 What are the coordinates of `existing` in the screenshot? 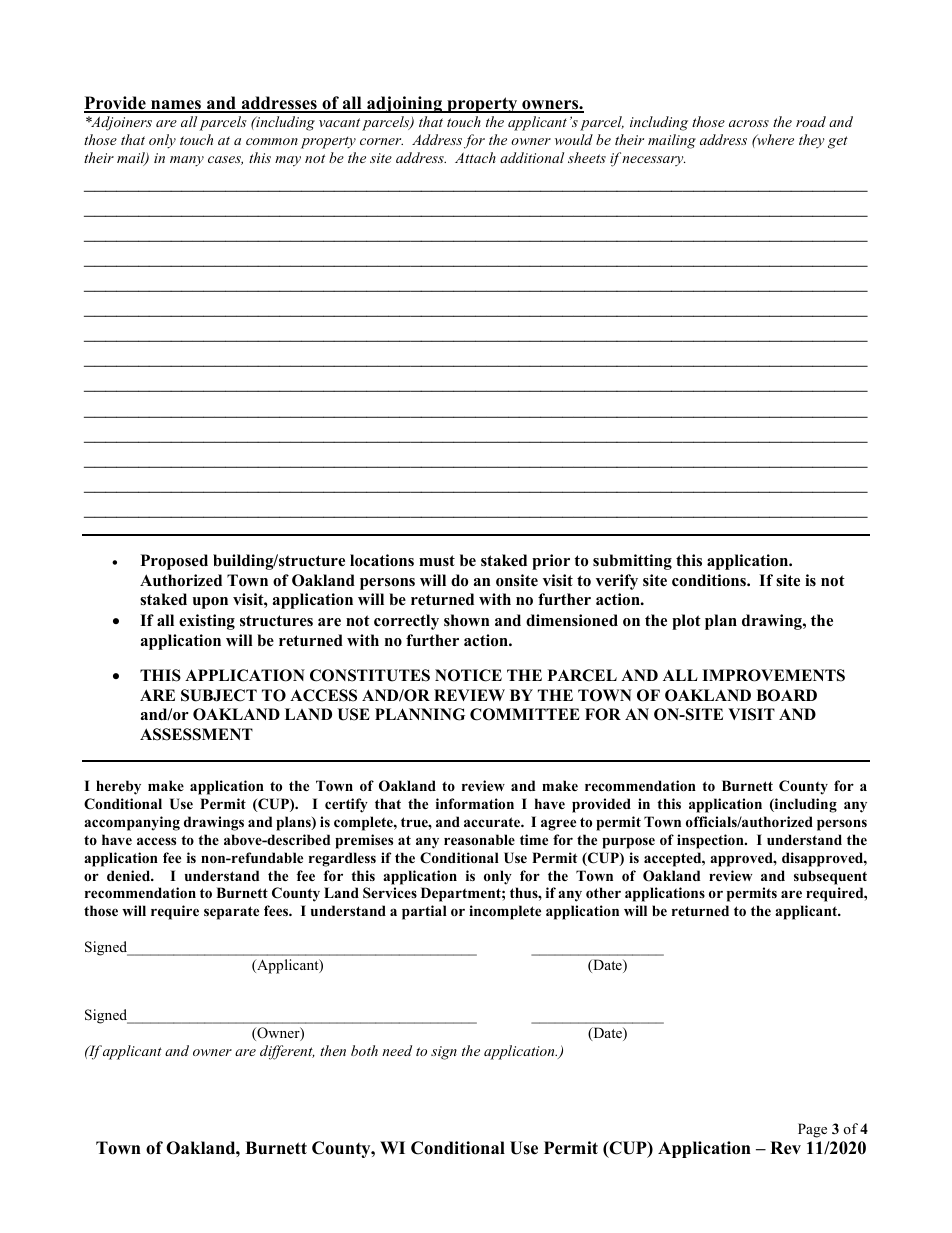 It's located at (207, 622).
